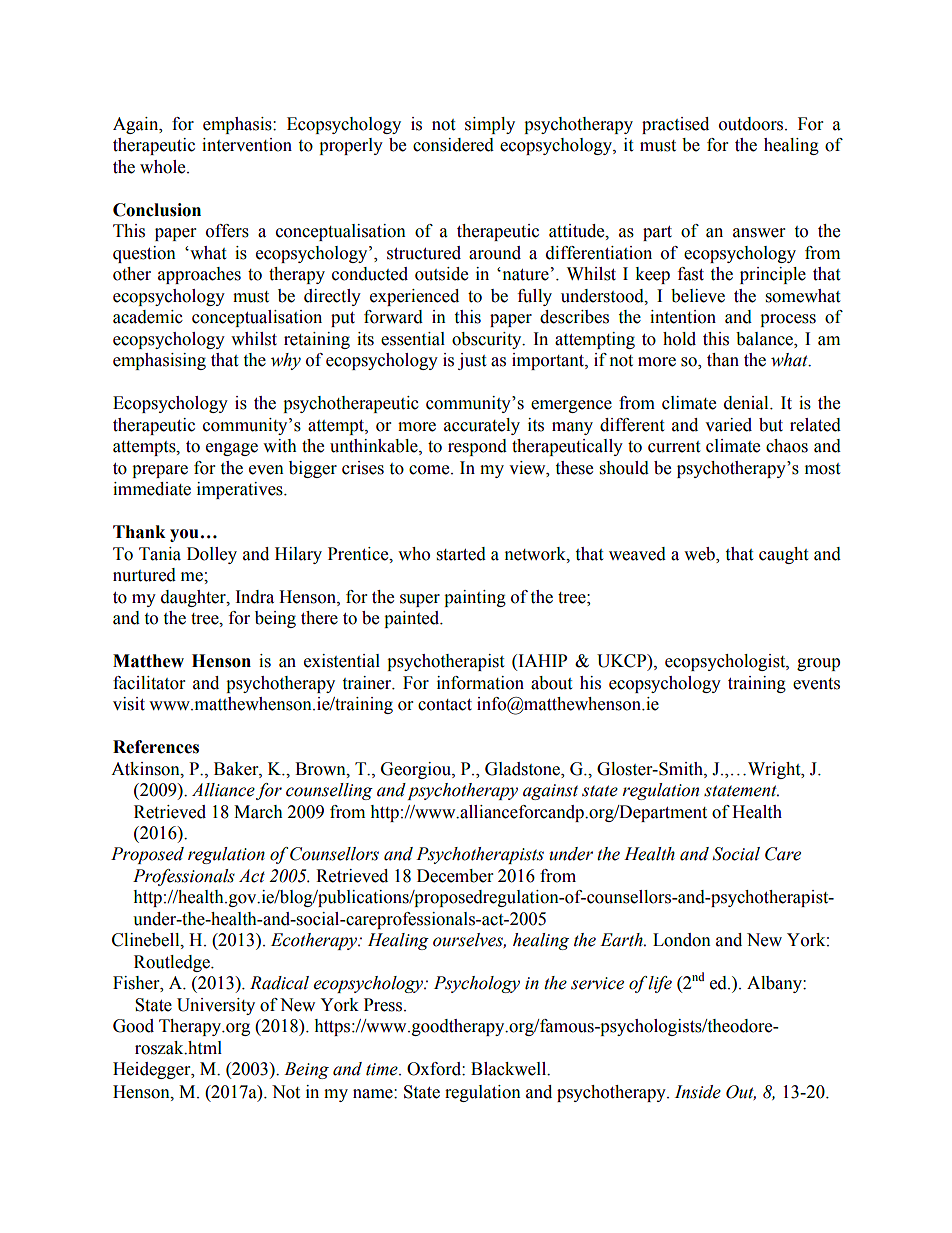  Describe the element at coordinates (453, 145) in the screenshot. I see `considered` at that location.
